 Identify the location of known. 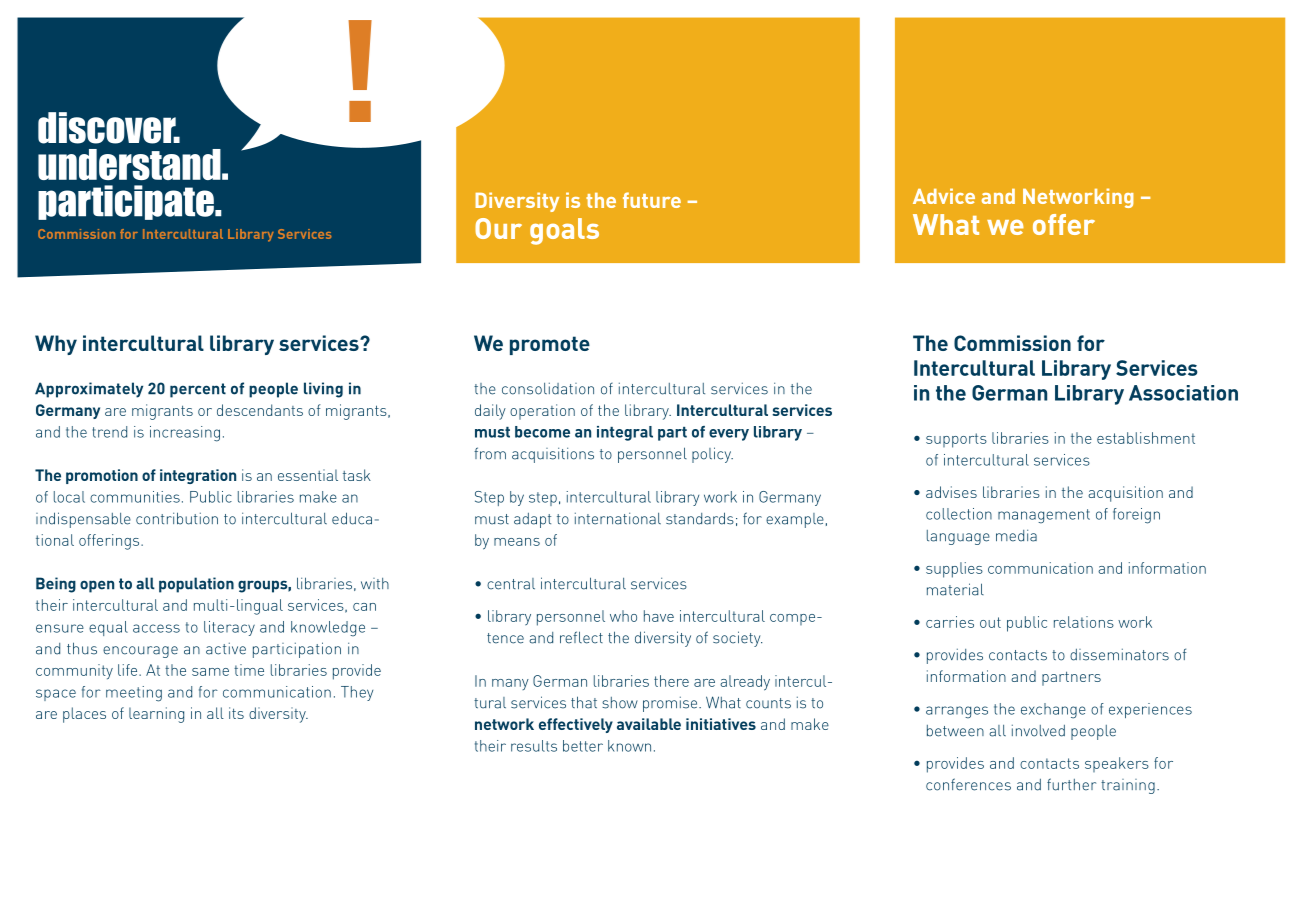
(629, 746).
